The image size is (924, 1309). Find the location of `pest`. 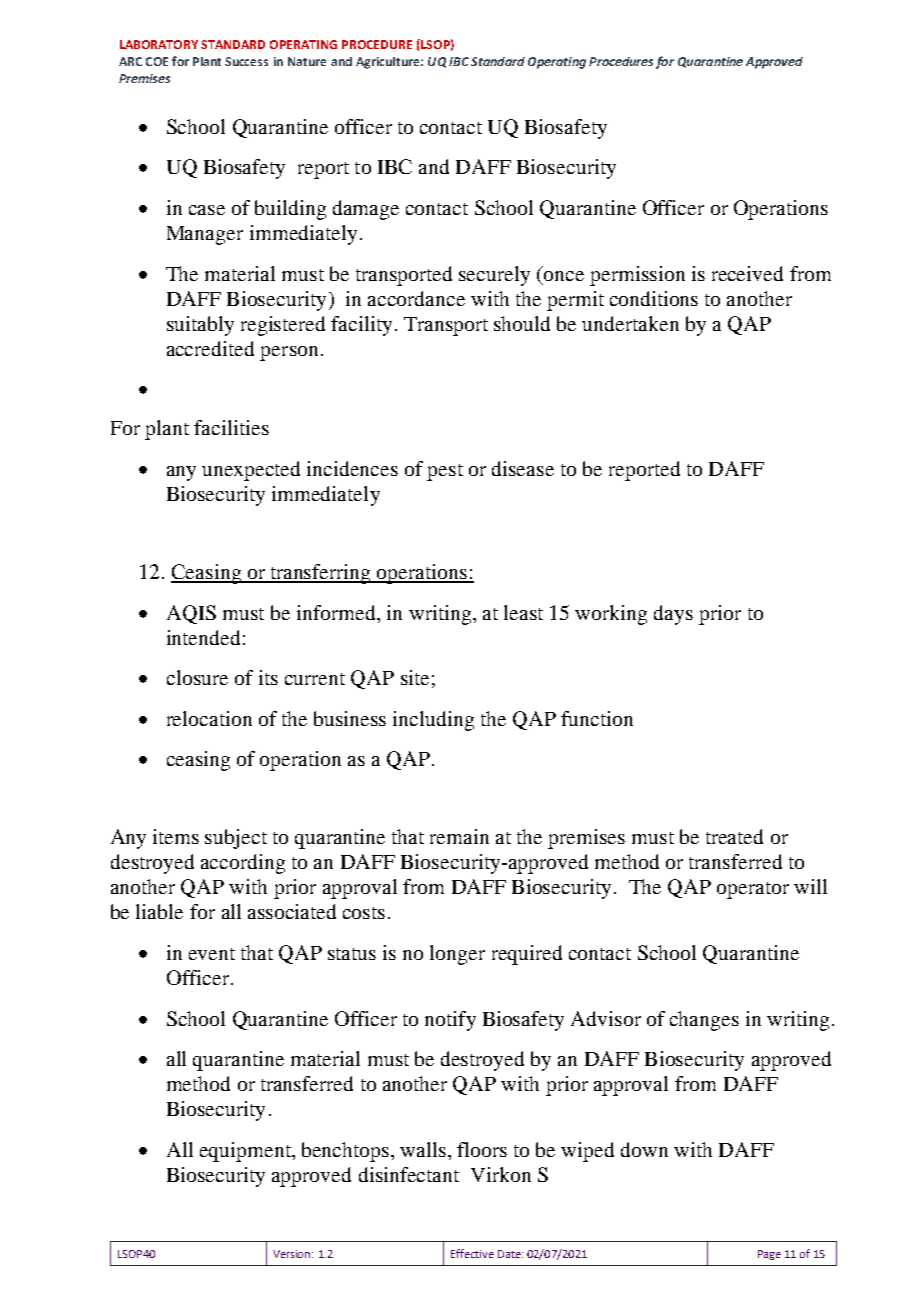

pest is located at coordinates (445, 472).
